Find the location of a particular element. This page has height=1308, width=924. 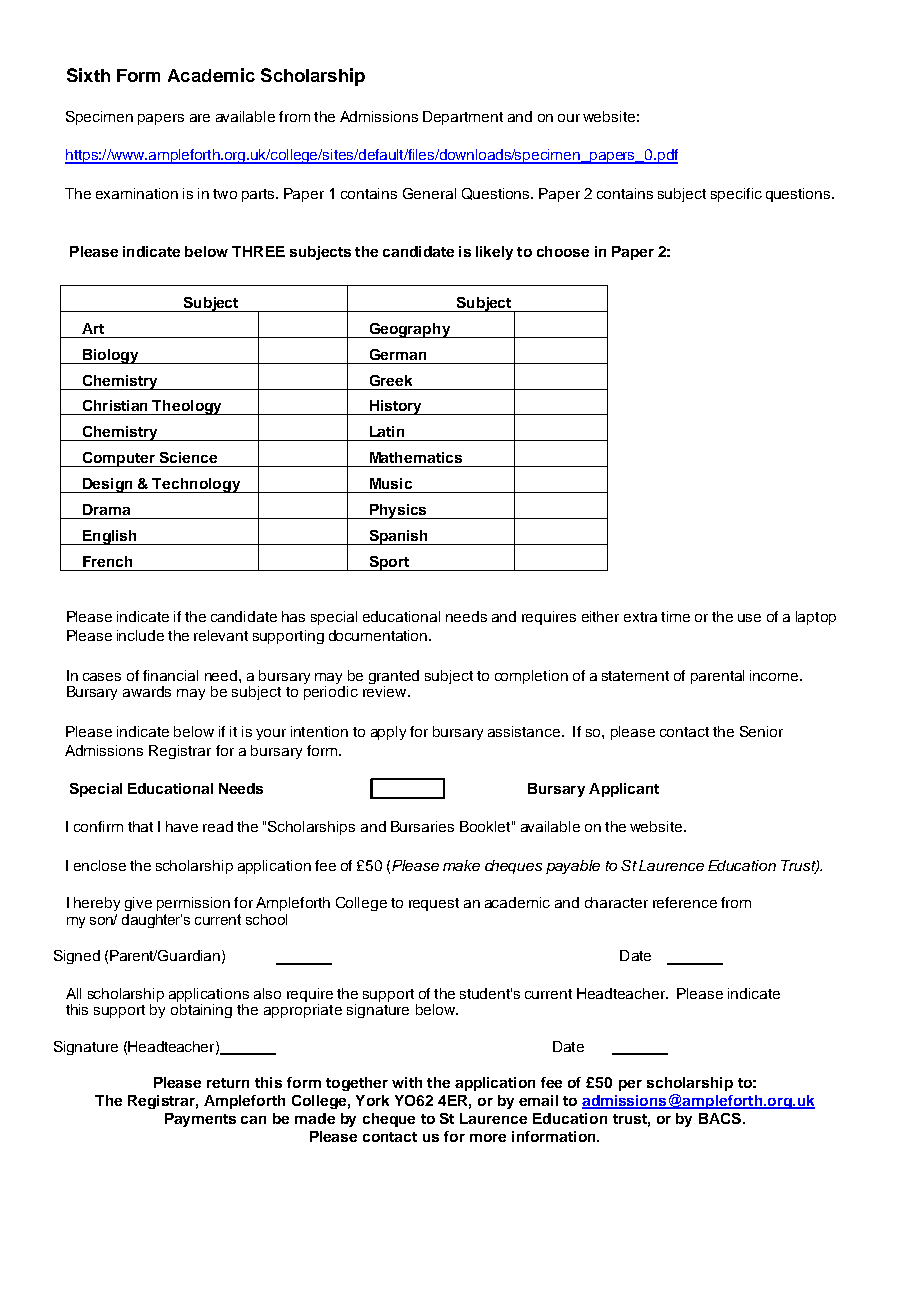

specific is located at coordinates (736, 195).
